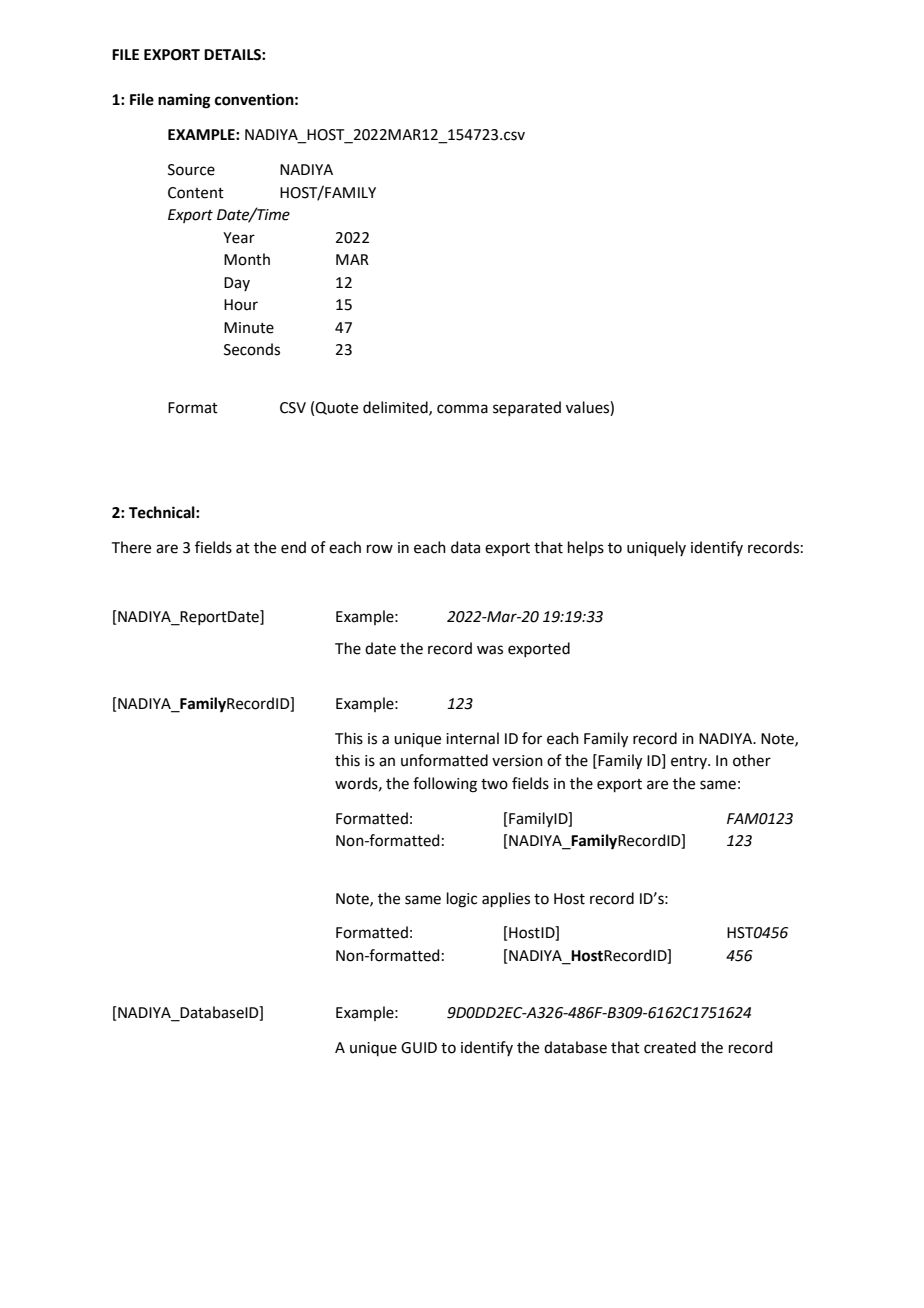 This screenshot has height=1308, width=924. Describe the element at coordinates (184, 101) in the screenshot. I see `naming` at that location.
